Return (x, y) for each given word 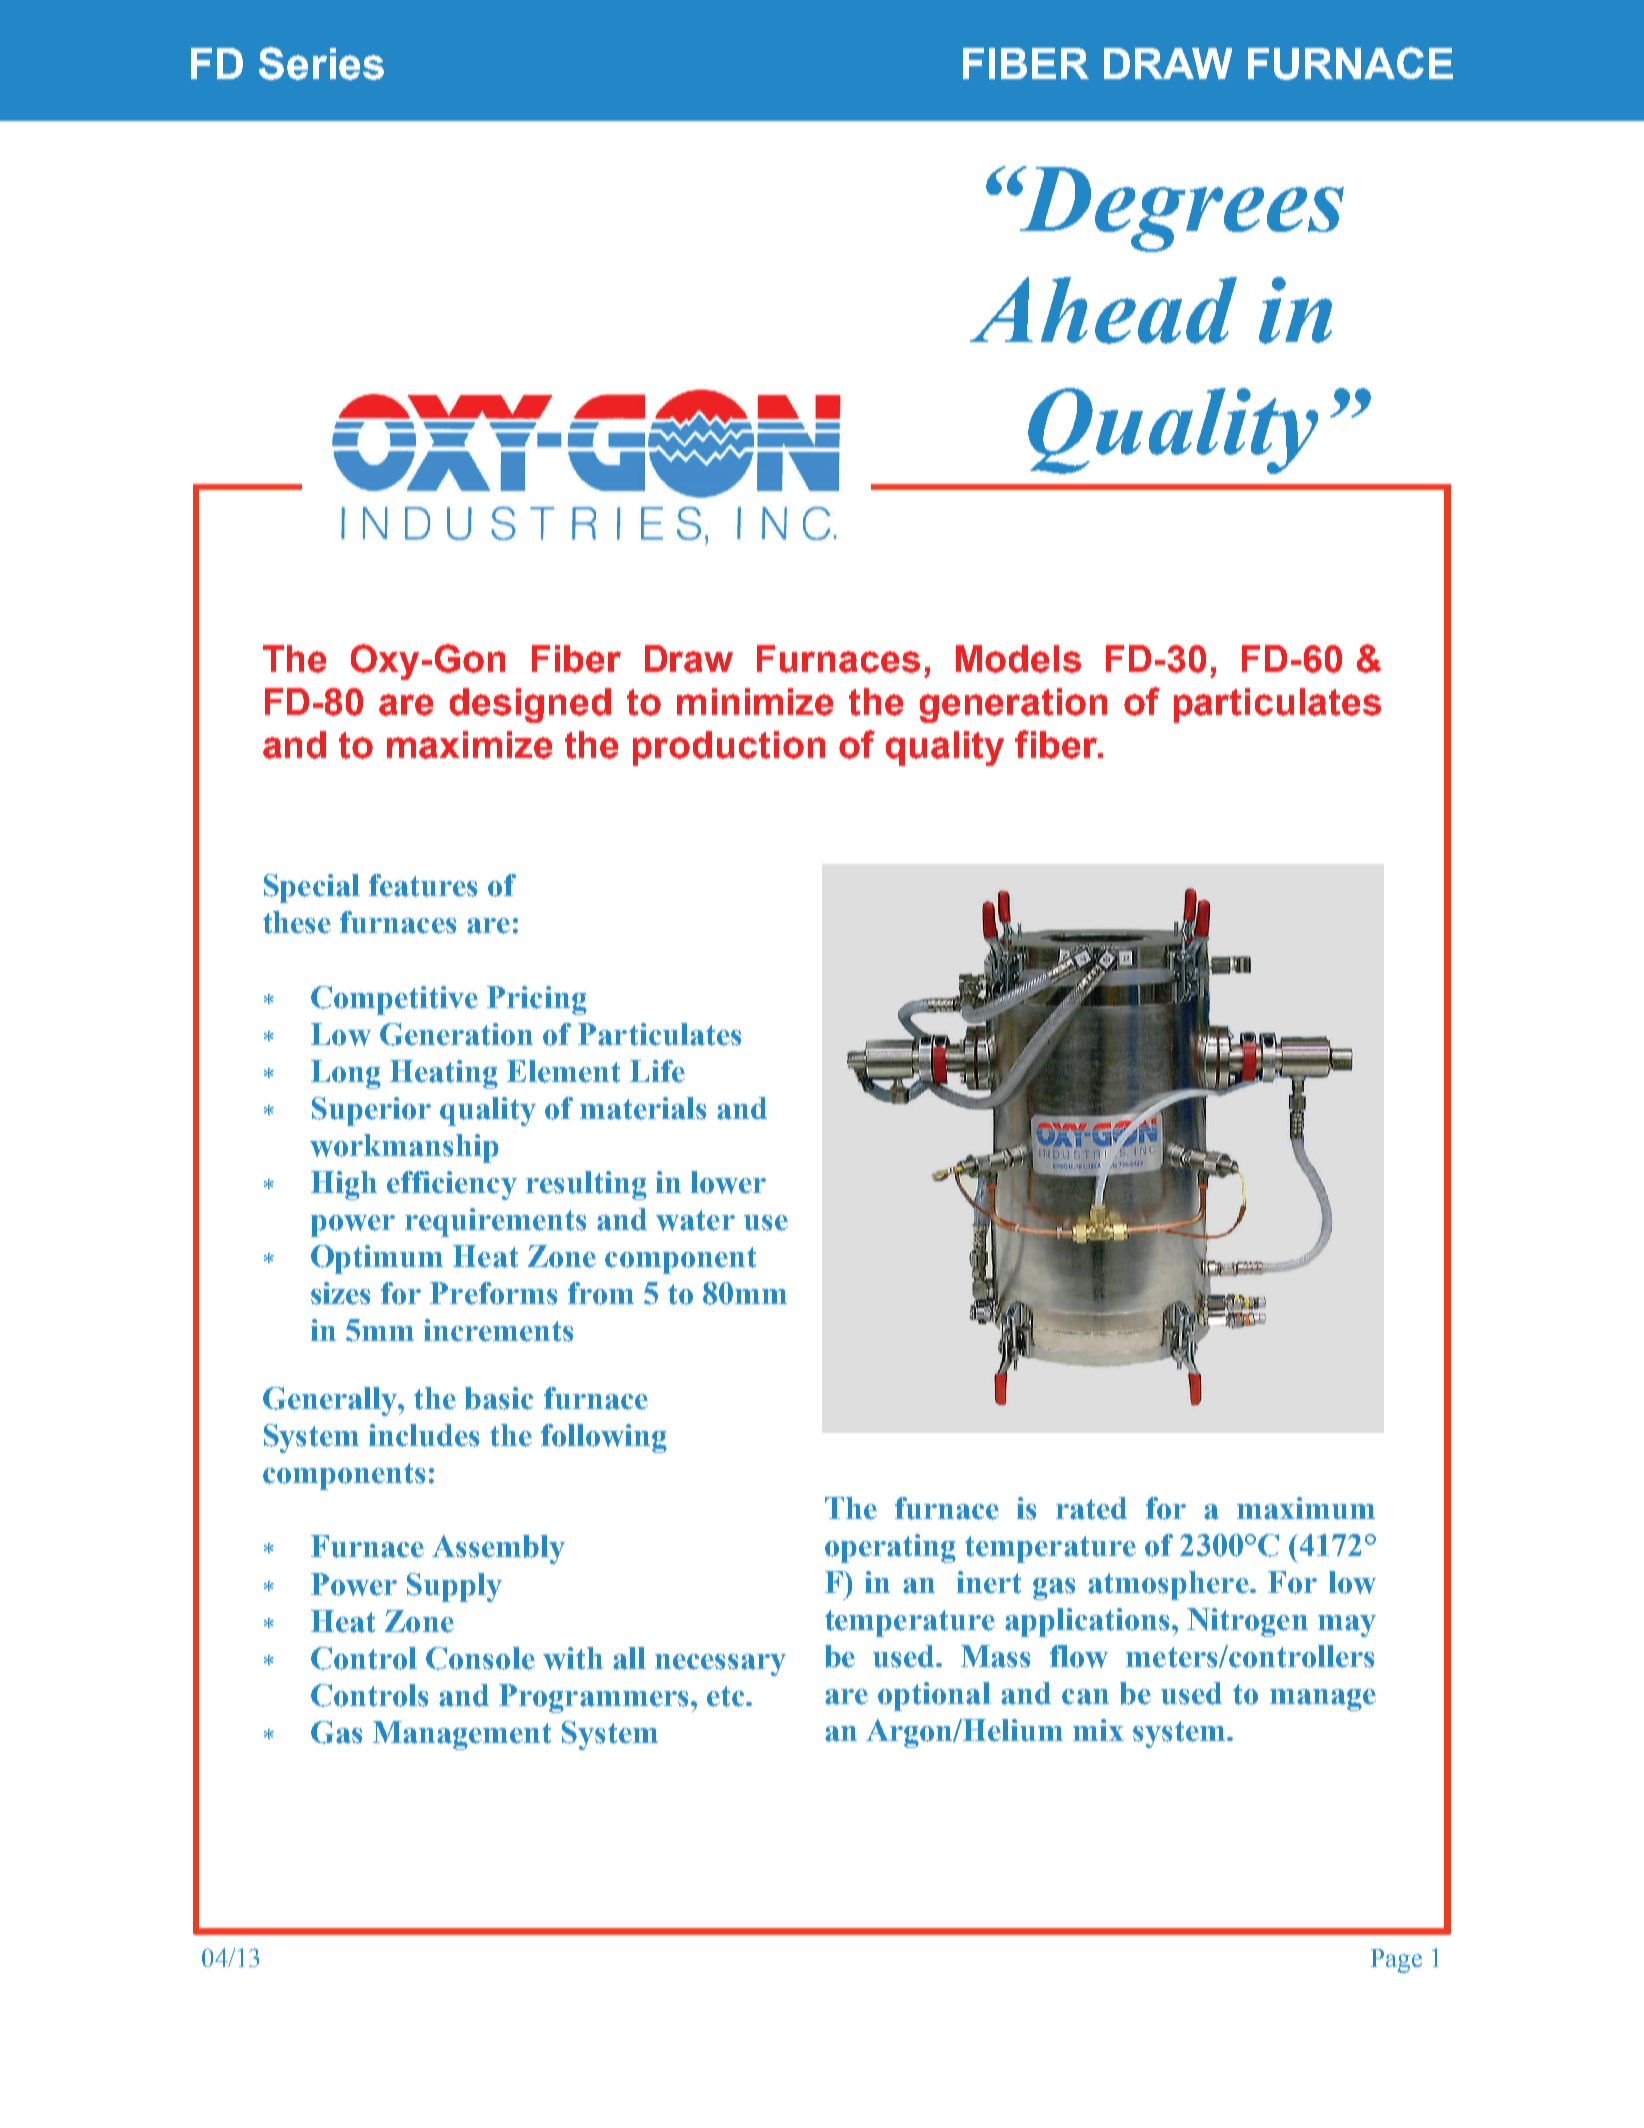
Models (1018, 659)
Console (480, 1658)
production (729, 748)
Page (1396, 1961)
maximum (1306, 1508)
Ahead (1103, 310)
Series (321, 63)
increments (498, 1330)
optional (934, 1696)
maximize (469, 745)
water (695, 1220)
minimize (755, 702)
